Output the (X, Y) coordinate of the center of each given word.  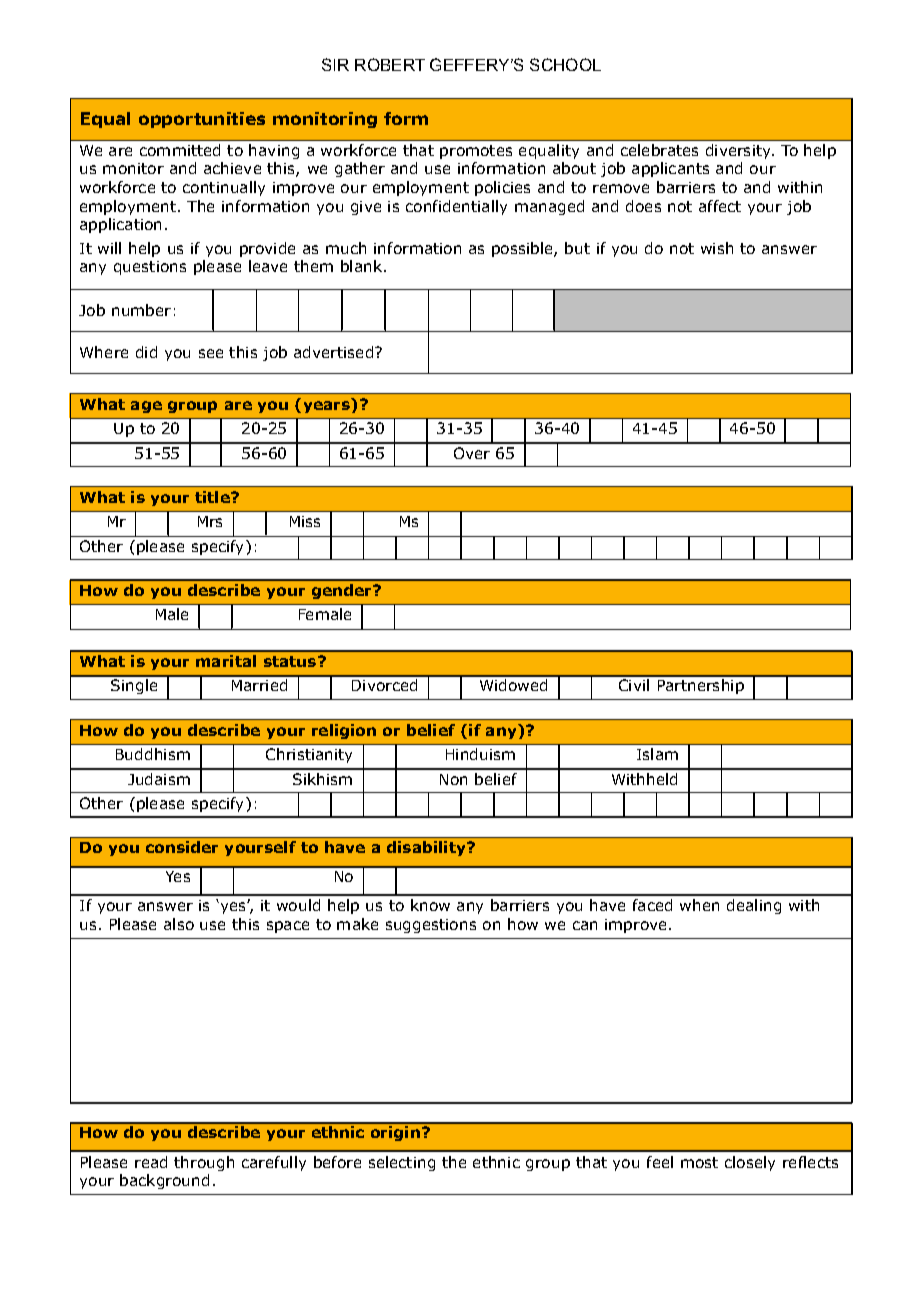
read (151, 1162)
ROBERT (390, 64)
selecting (402, 1163)
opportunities (202, 120)
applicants (670, 169)
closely (750, 1163)
